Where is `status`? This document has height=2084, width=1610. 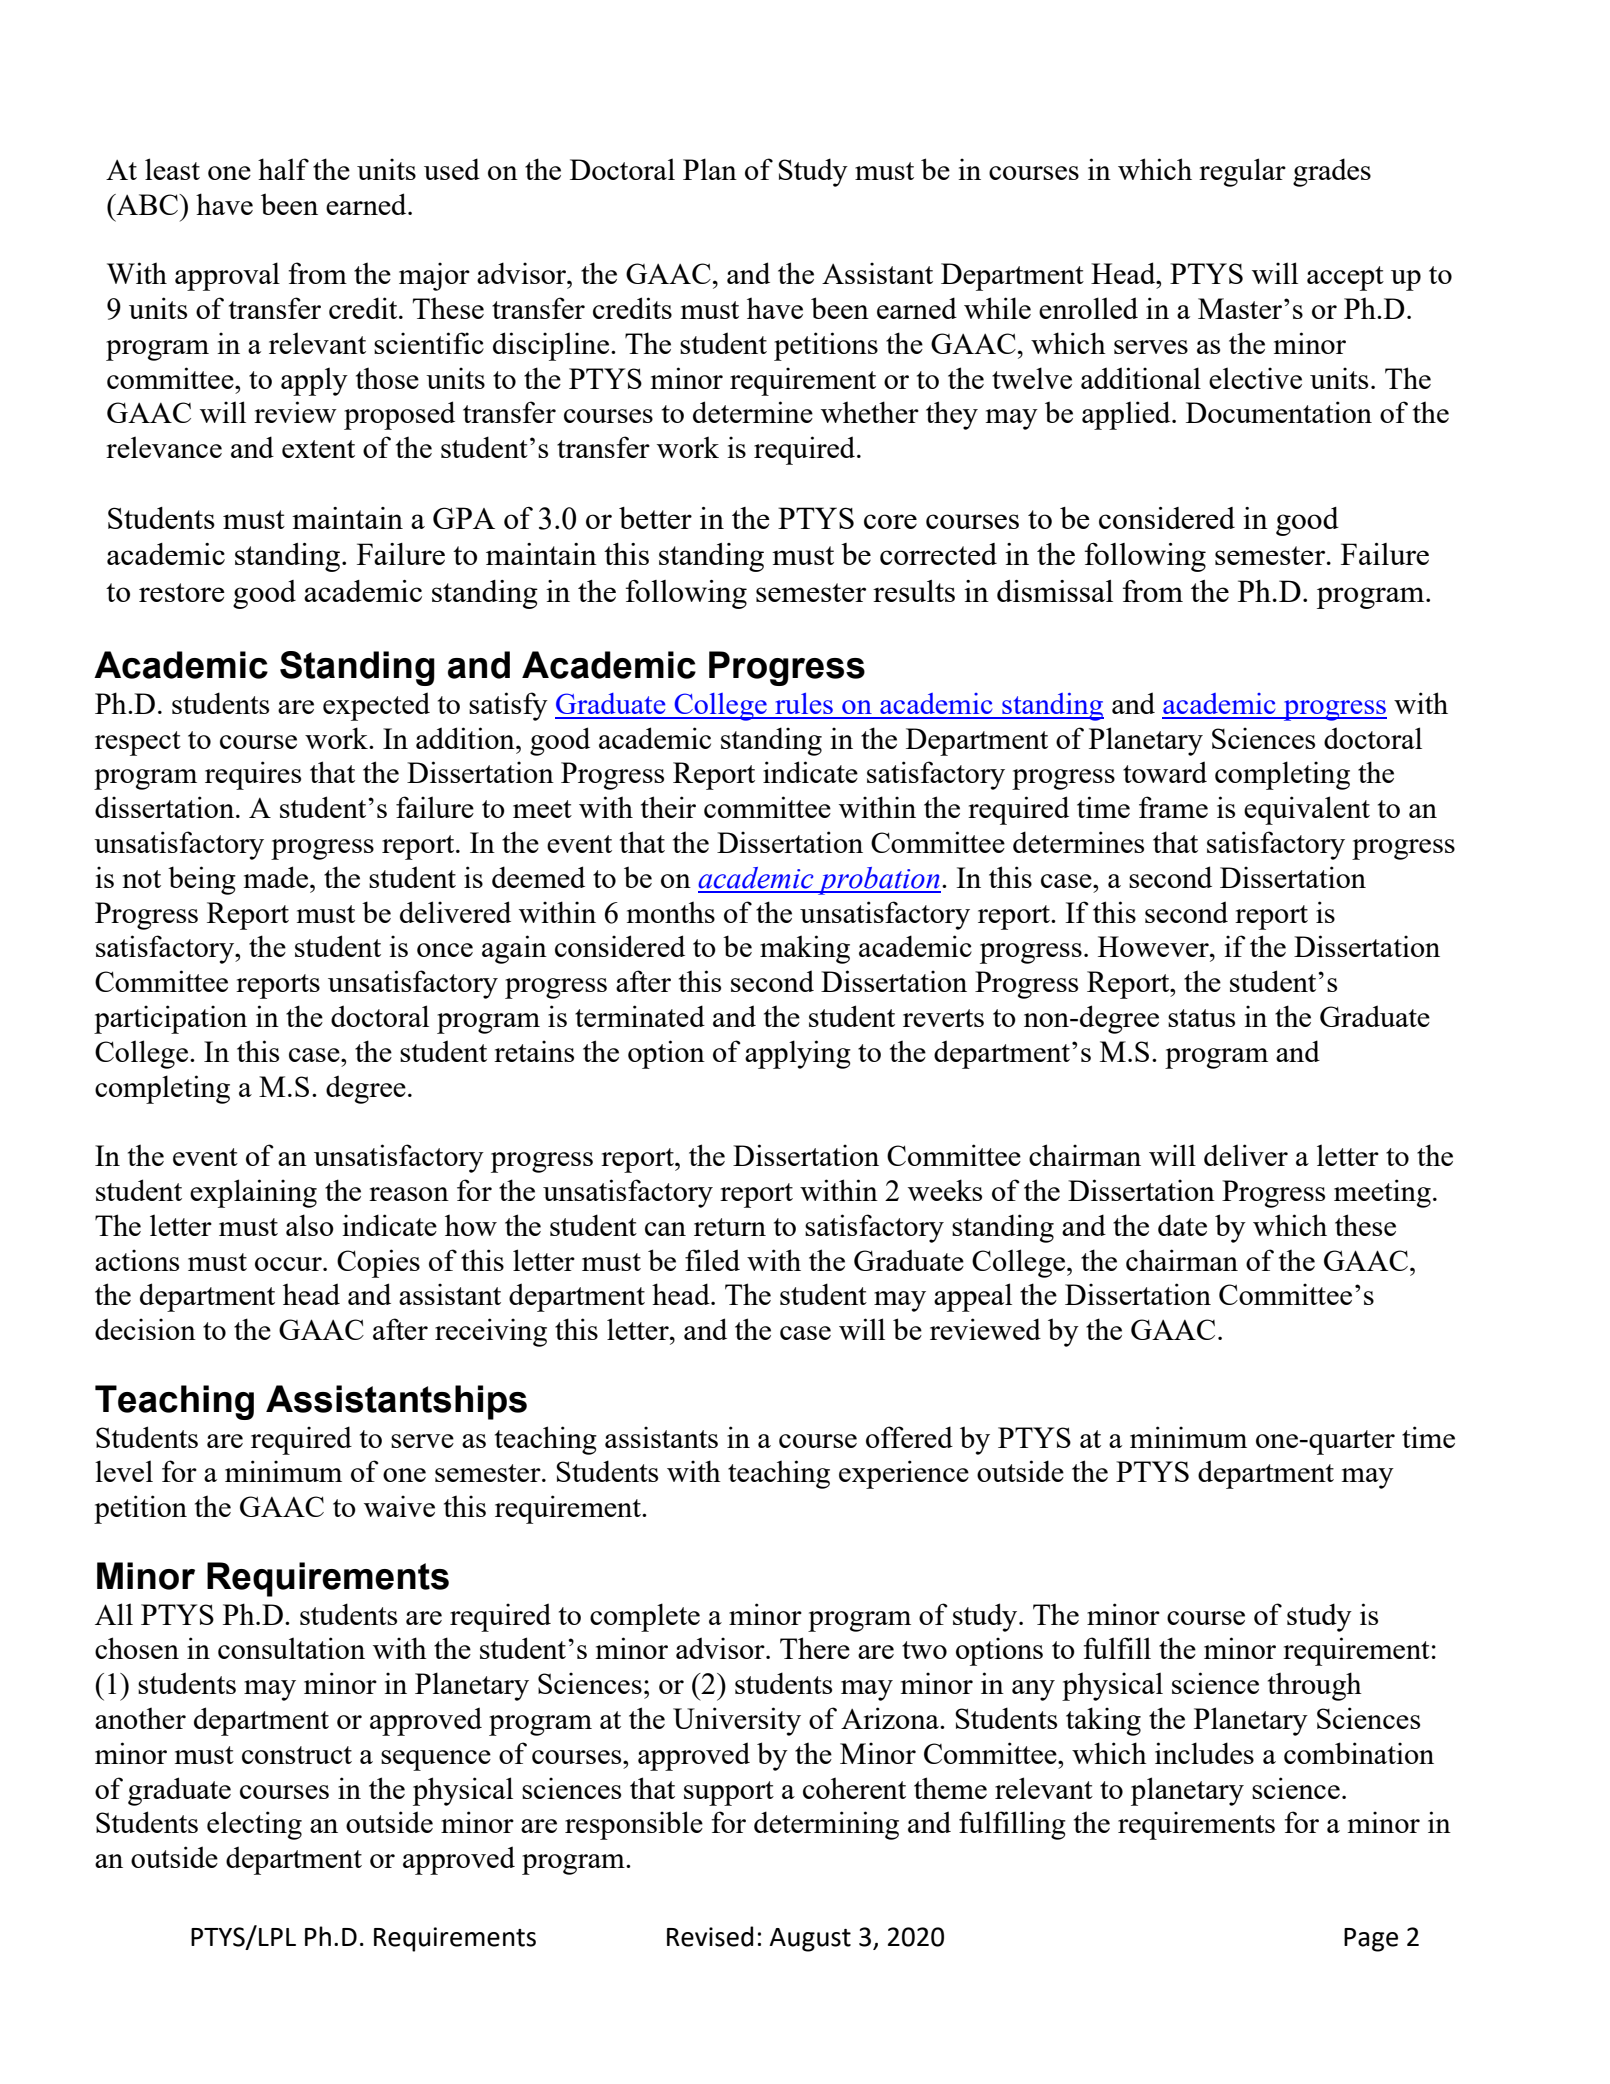
status is located at coordinates (1201, 1018).
